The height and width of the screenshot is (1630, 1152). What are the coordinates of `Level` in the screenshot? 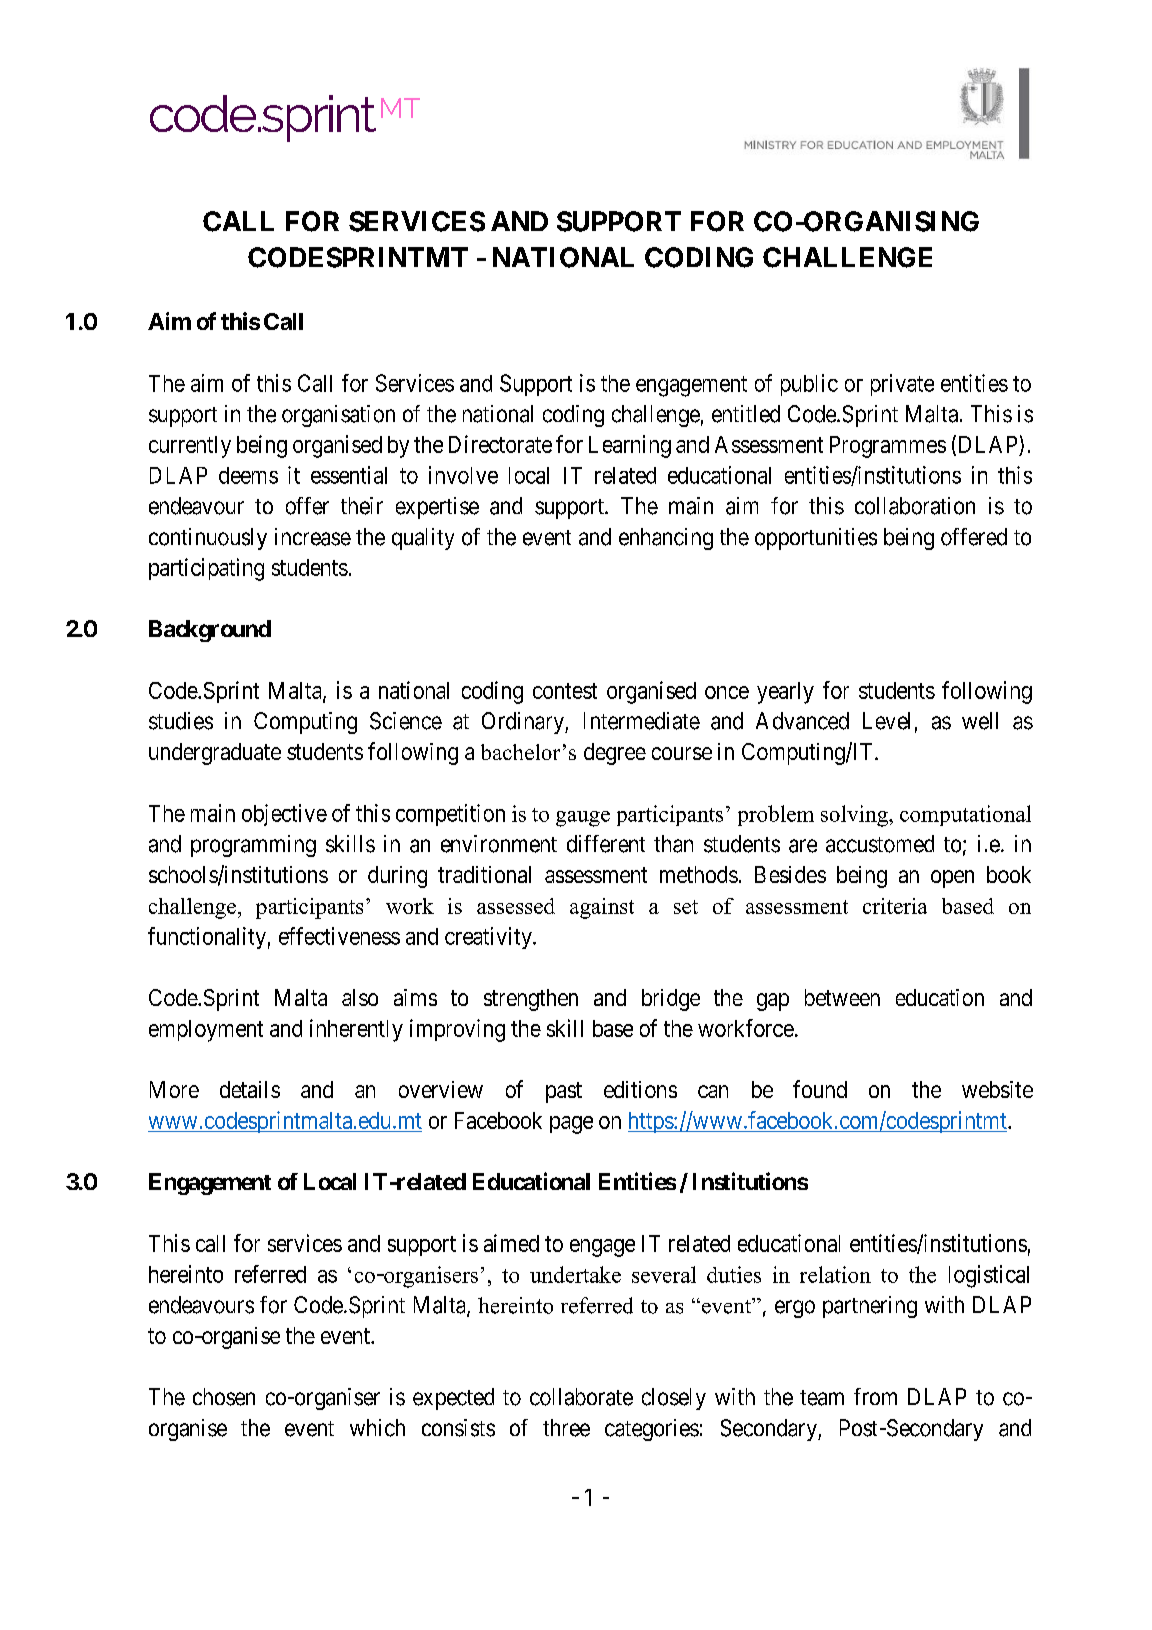 It's located at (886, 721).
